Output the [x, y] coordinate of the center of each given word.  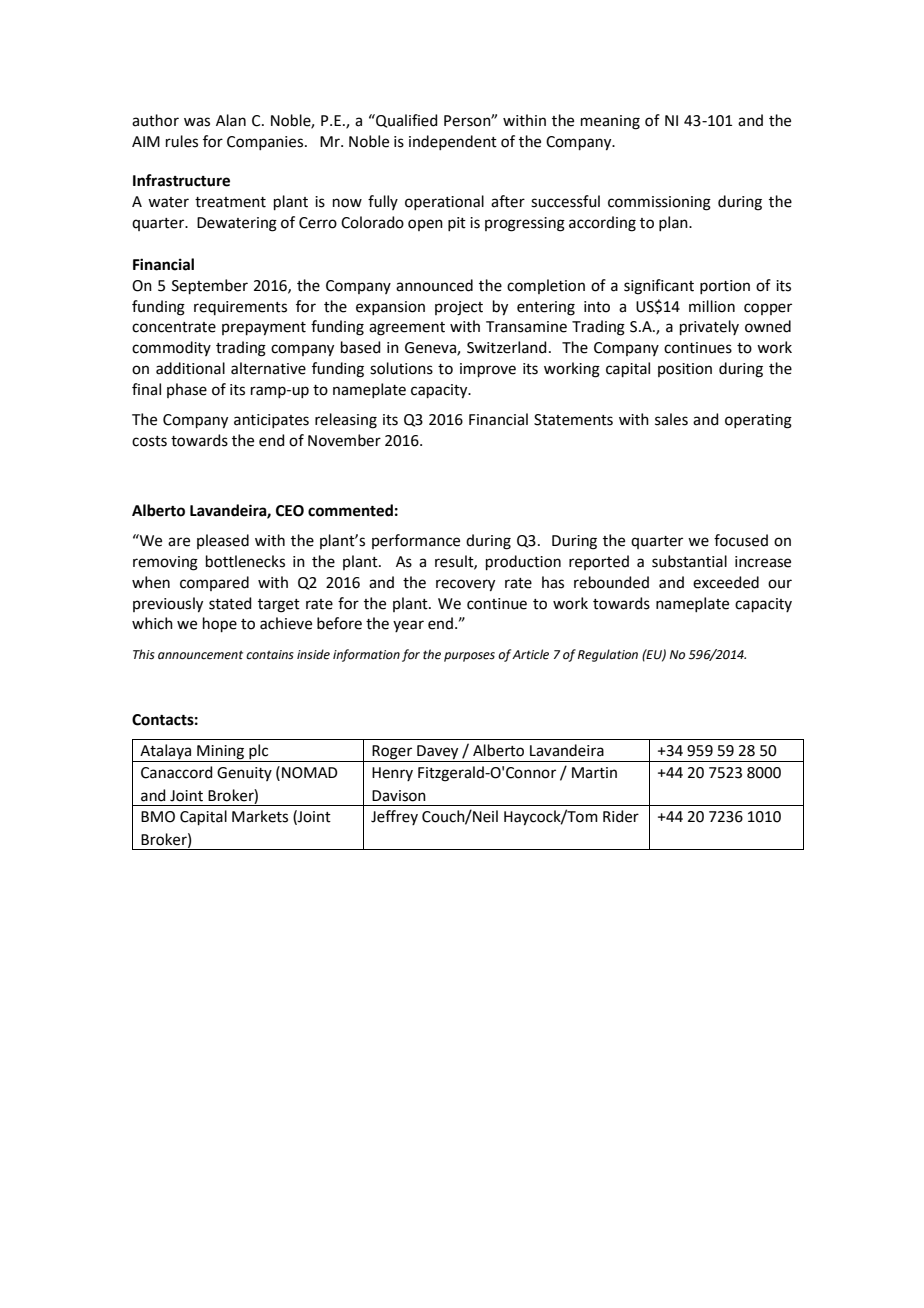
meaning [610, 122]
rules [182, 141]
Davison [399, 796]
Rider [621, 816]
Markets [260, 816]
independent [453, 142]
